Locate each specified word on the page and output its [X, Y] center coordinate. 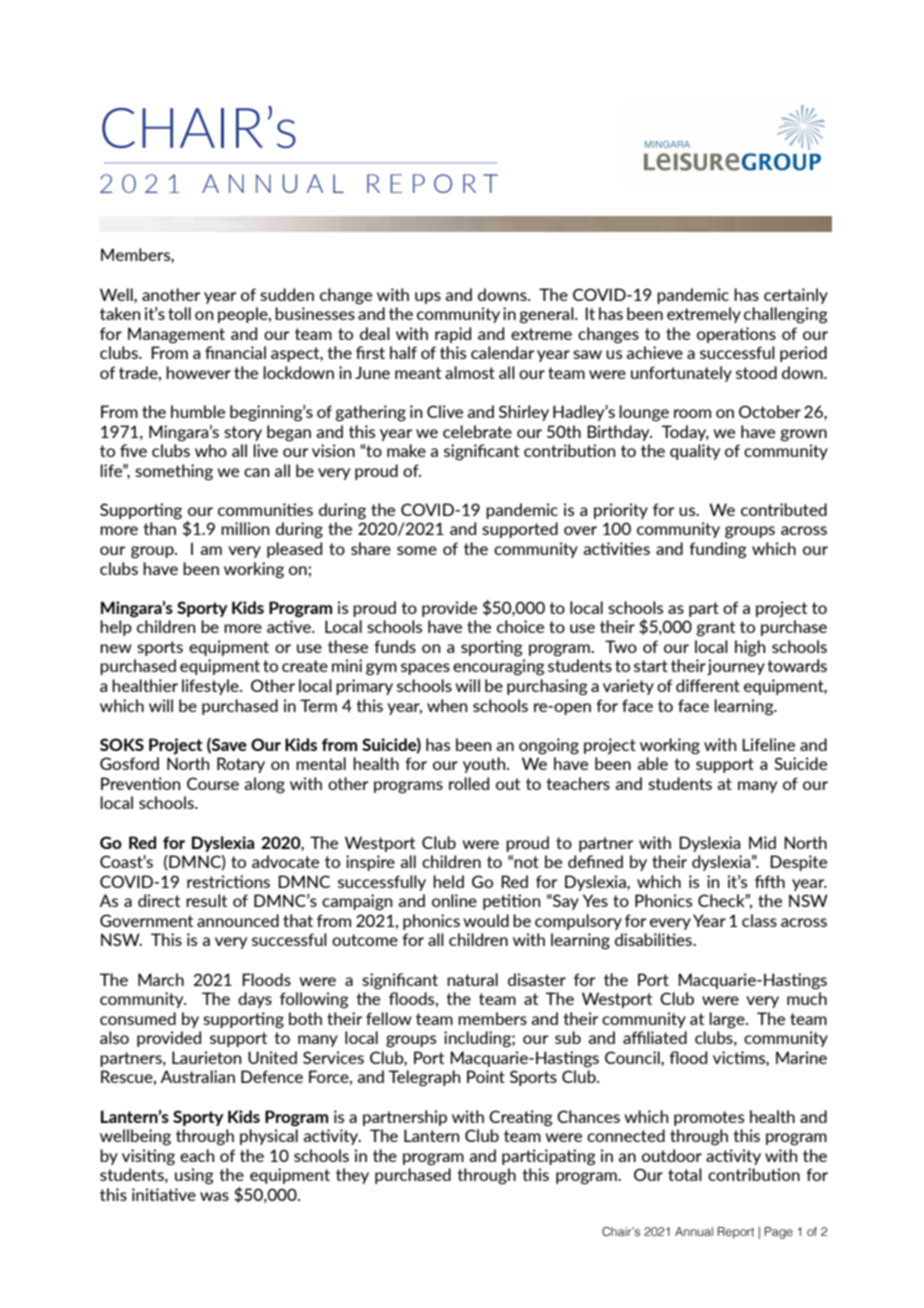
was [214, 1196]
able [652, 763]
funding [718, 550]
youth [485, 765]
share [371, 548]
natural [472, 979]
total [685, 1174]
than [160, 528]
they [352, 1176]
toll [179, 313]
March [161, 979]
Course [213, 783]
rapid [453, 335]
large [728, 1020]
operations [736, 335]
